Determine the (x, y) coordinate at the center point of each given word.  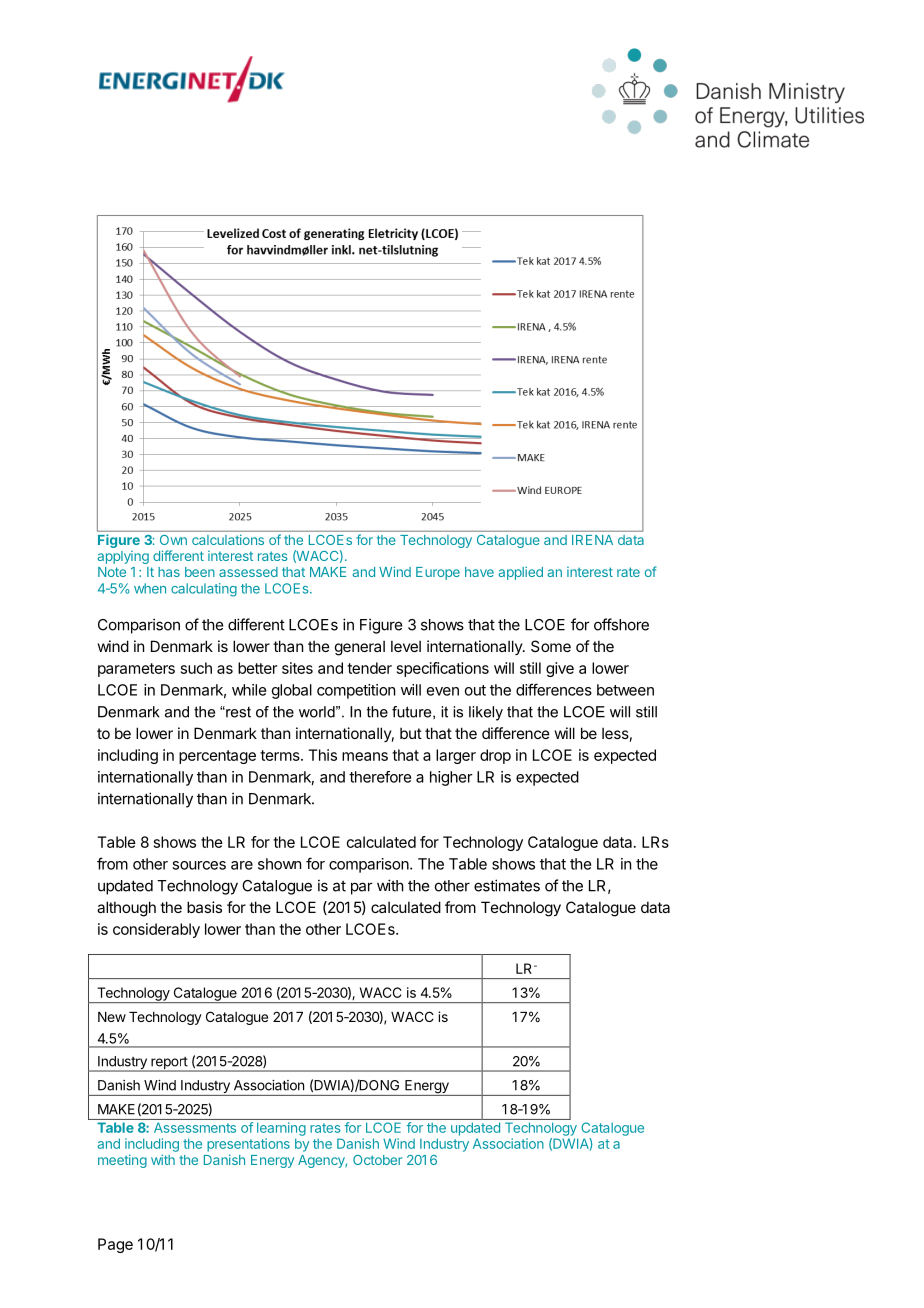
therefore (380, 777)
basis (204, 907)
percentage (217, 757)
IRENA (592, 540)
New (112, 1017)
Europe (438, 573)
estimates (507, 885)
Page (115, 1245)
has (169, 572)
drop (495, 756)
